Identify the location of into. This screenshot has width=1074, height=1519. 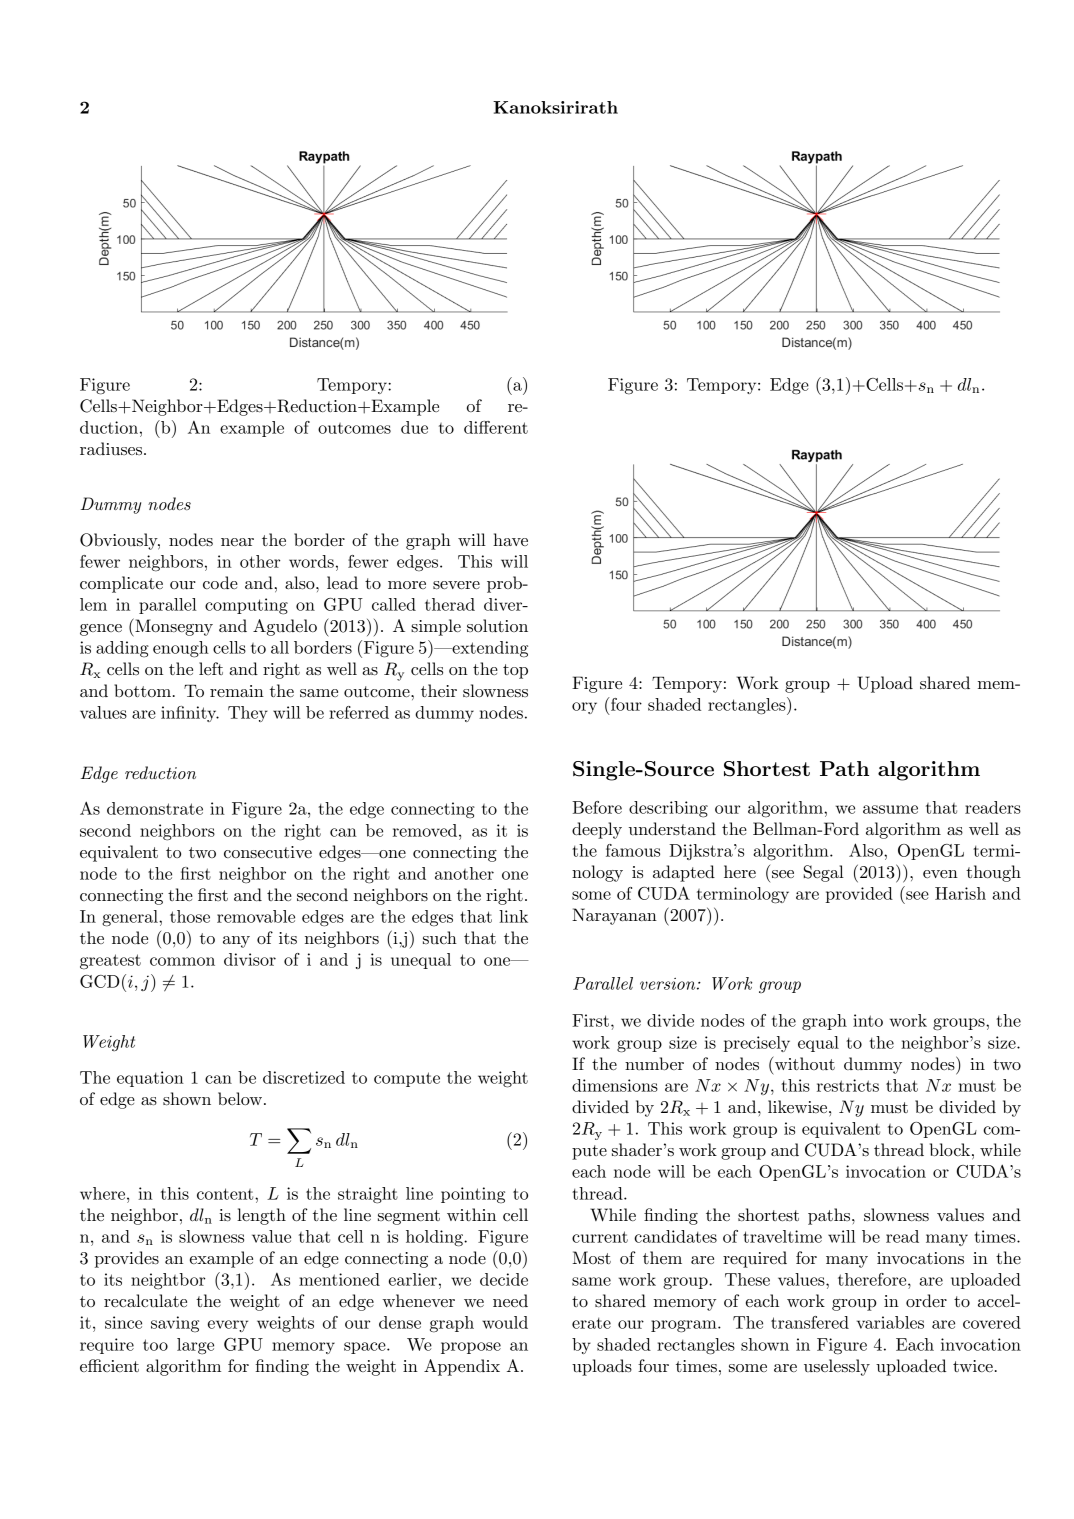
(868, 1020).
